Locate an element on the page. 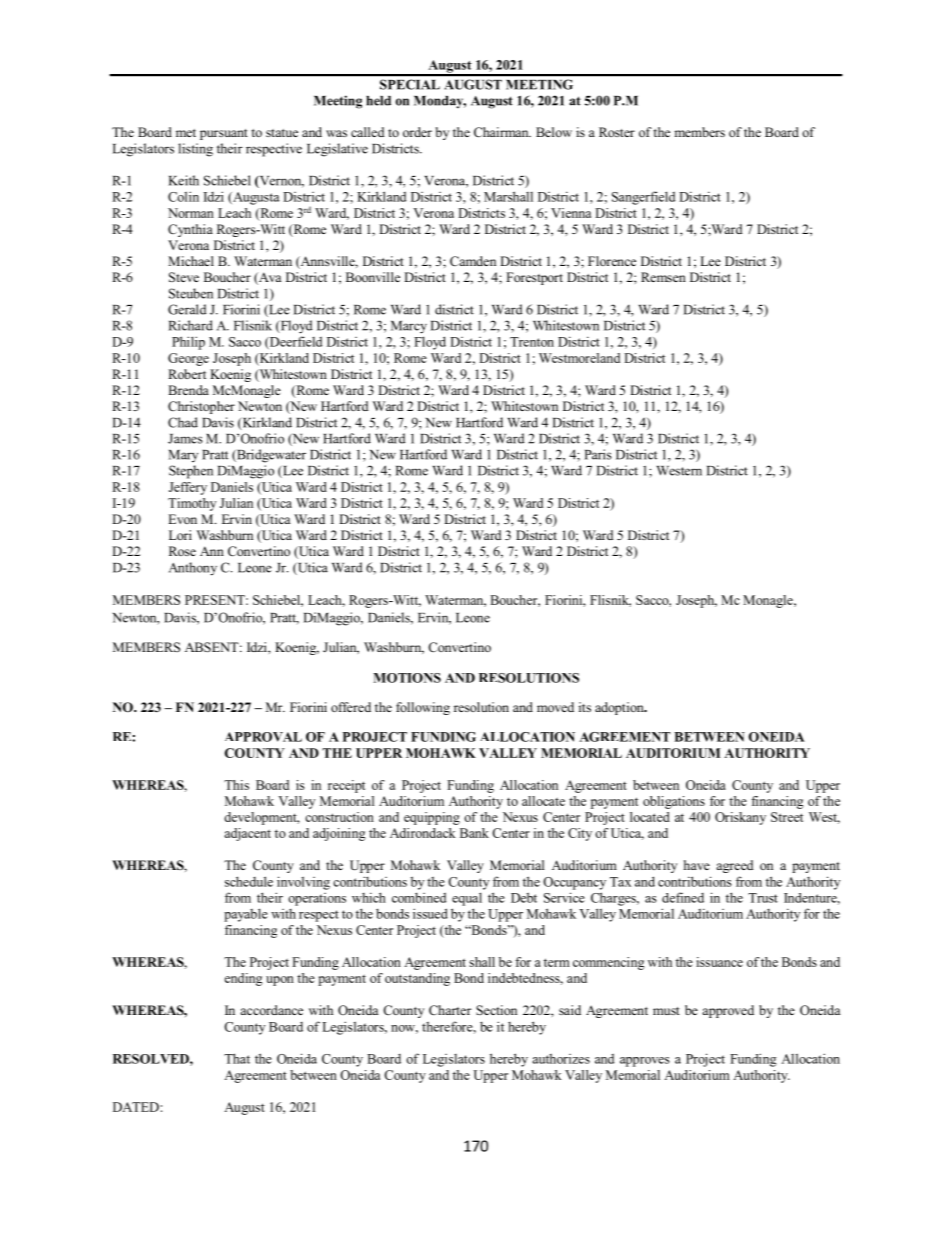 This image has height=1233, width=952. Bank is located at coordinates (474, 833).
